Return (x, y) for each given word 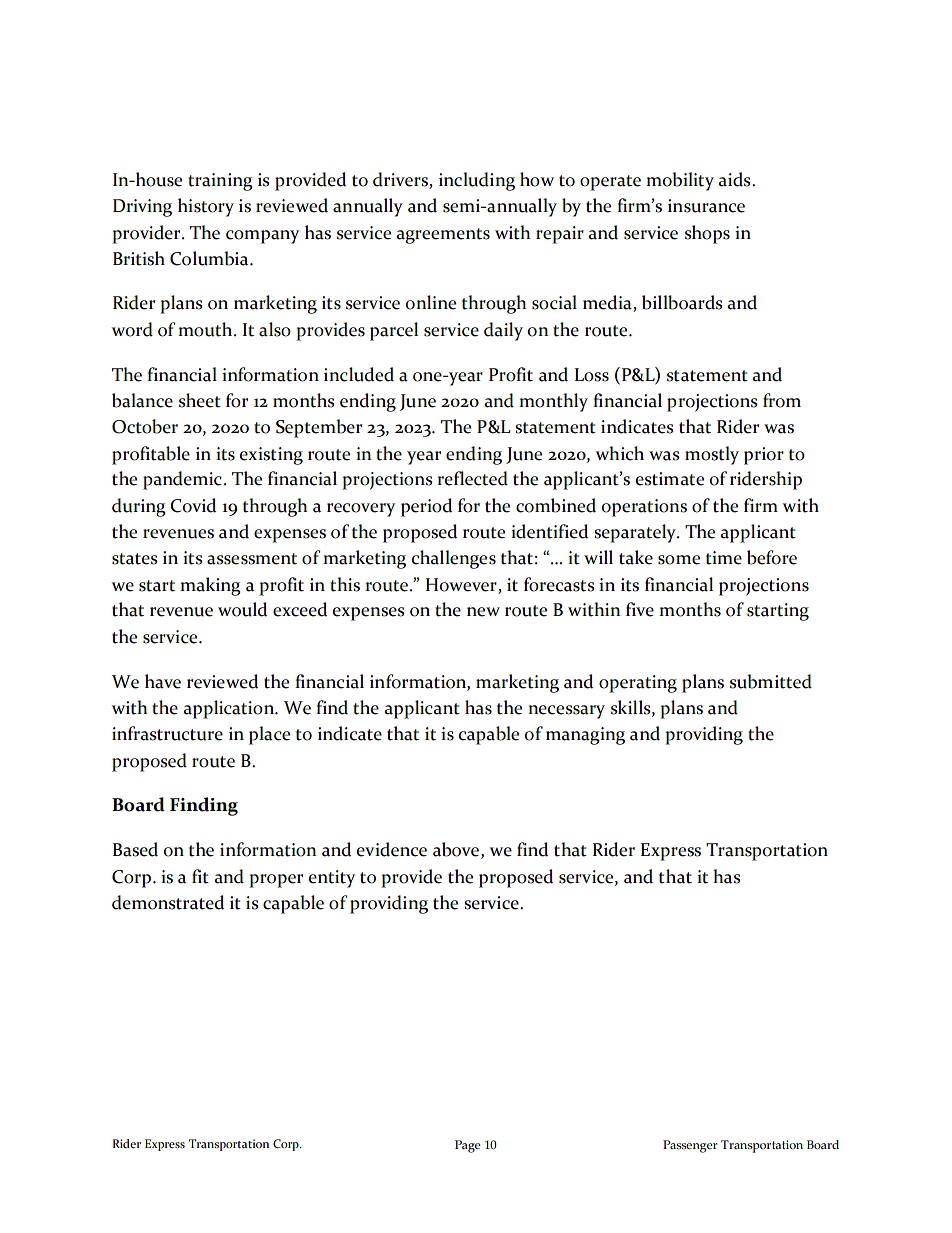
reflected (472, 478)
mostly (712, 455)
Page (468, 1146)
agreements (443, 236)
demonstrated (168, 902)
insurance (706, 206)
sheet (200, 400)
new (483, 612)
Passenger (690, 1146)
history (206, 207)
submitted (771, 681)
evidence (392, 849)
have (163, 681)
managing (585, 736)
